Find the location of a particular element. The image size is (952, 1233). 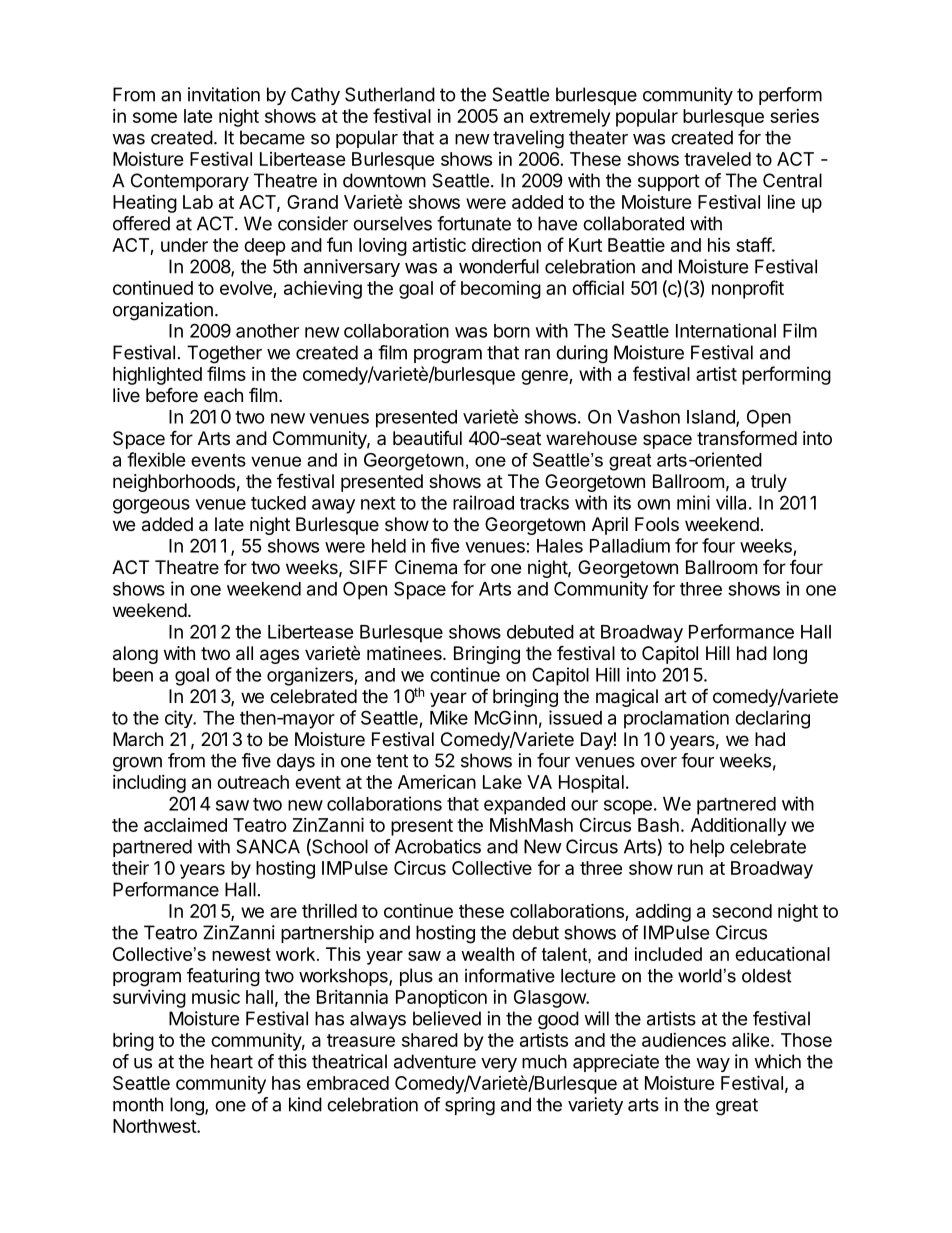

born is located at coordinates (512, 331).
